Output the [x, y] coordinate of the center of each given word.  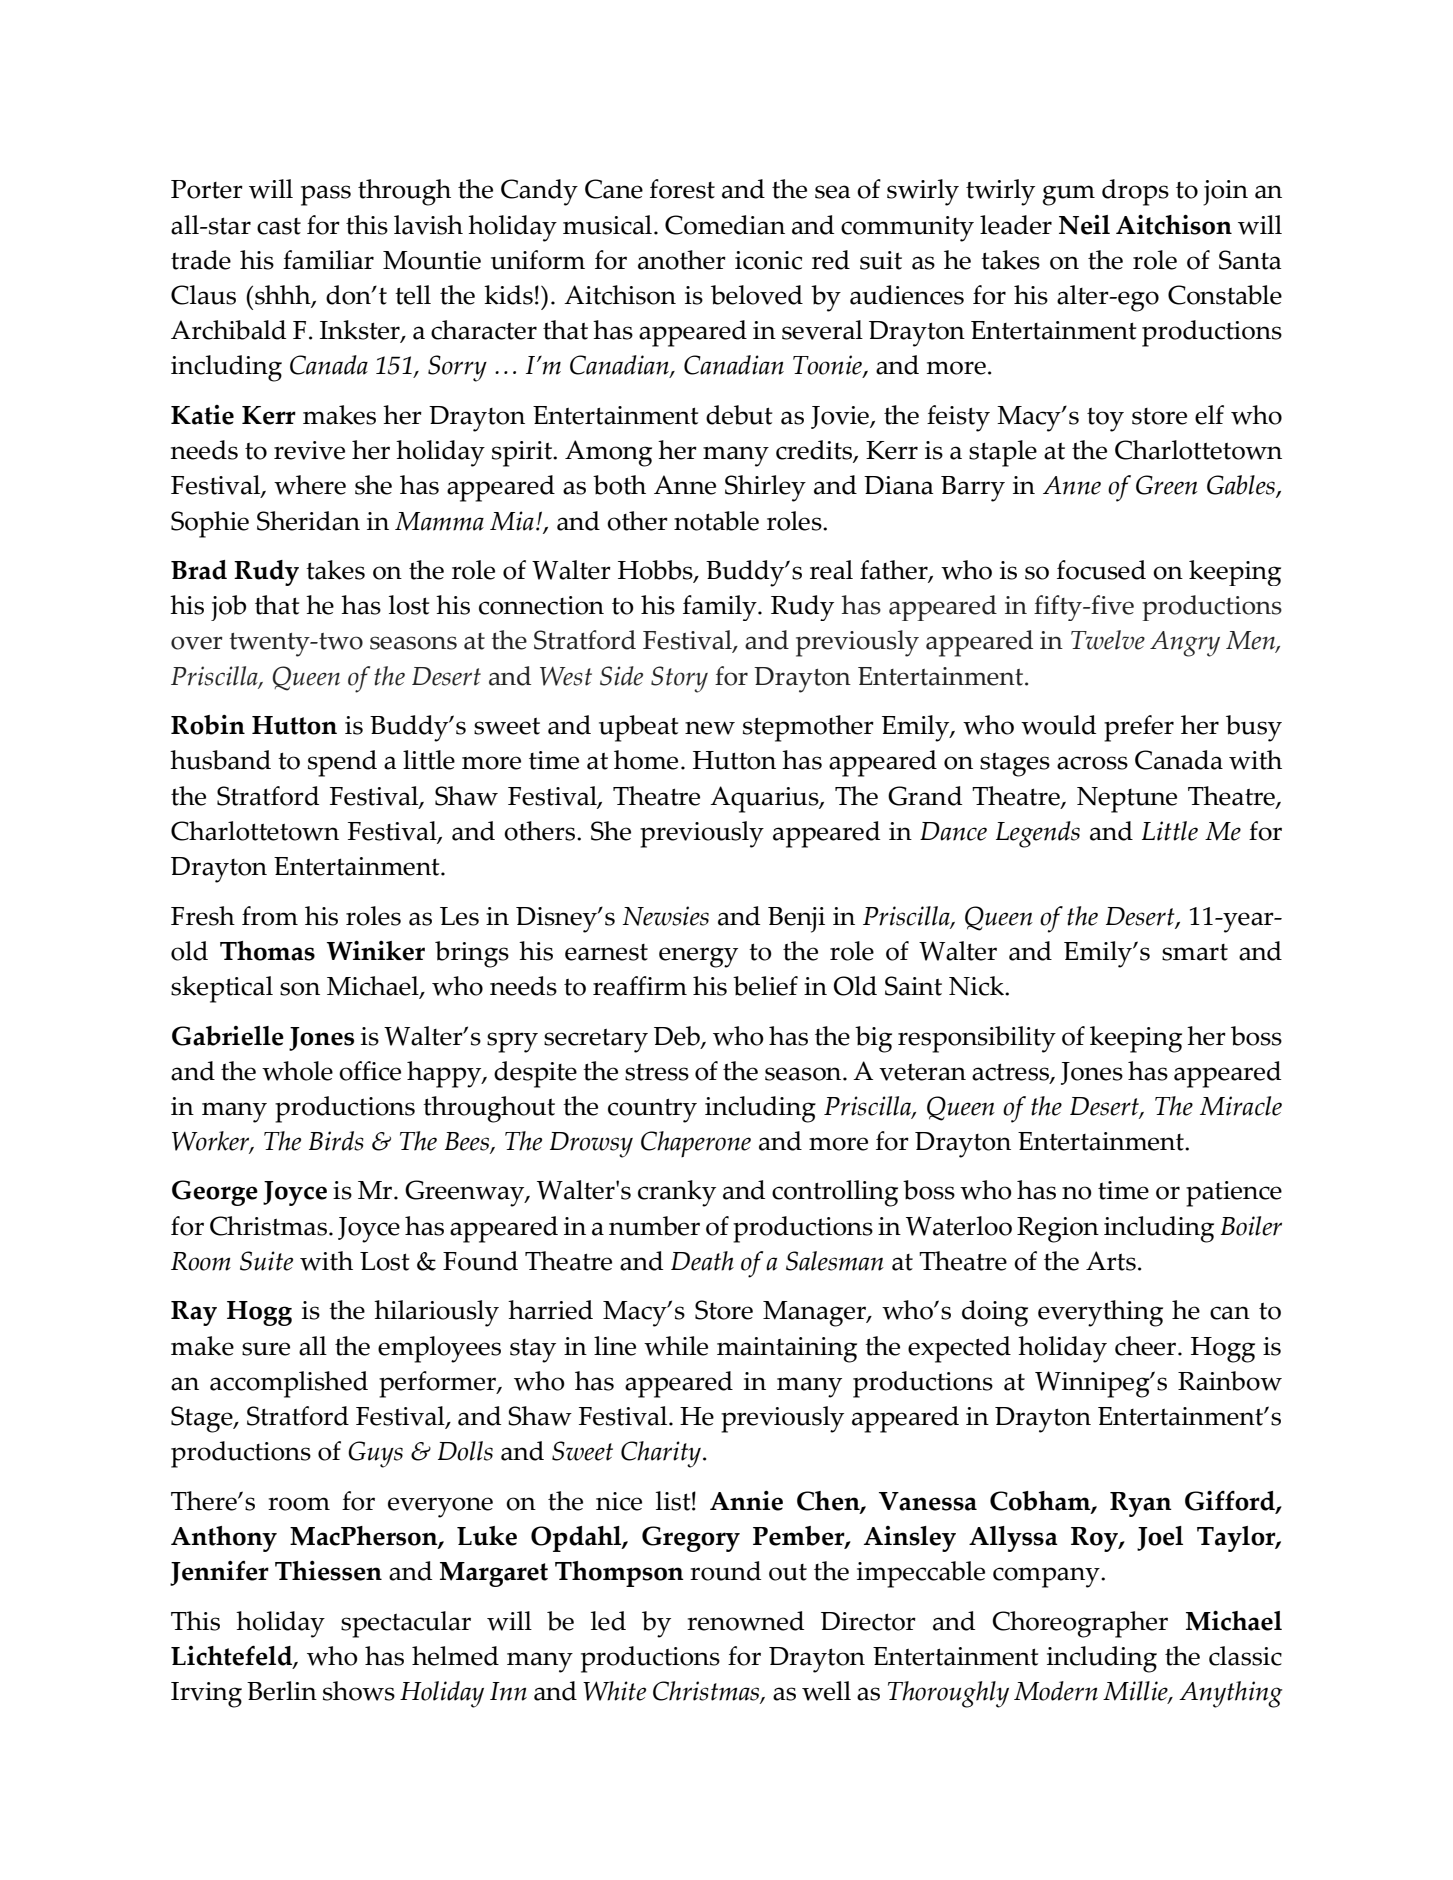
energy [698, 957]
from [270, 916]
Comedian [725, 225]
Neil [1084, 225]
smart [1195, 952]
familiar [328, 260]
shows [359, 1691]
